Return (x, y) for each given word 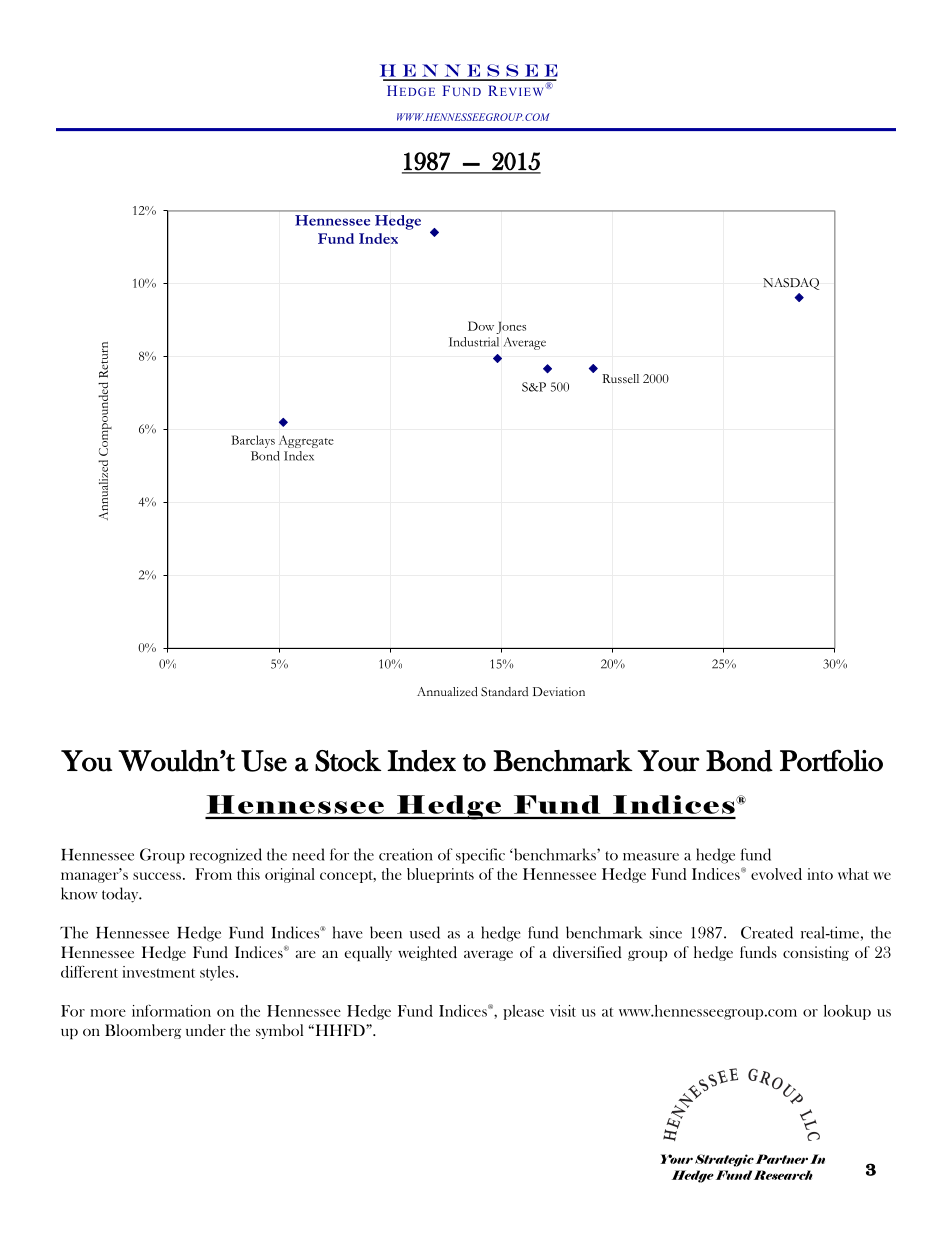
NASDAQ (791, 284)
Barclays (253, 441)
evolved (776, 874)
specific (480, 856)
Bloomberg (143, 1031)
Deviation (559, 691)
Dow (481, 326)
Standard (504, 691)
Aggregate (306, 441)
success (157, 876)
